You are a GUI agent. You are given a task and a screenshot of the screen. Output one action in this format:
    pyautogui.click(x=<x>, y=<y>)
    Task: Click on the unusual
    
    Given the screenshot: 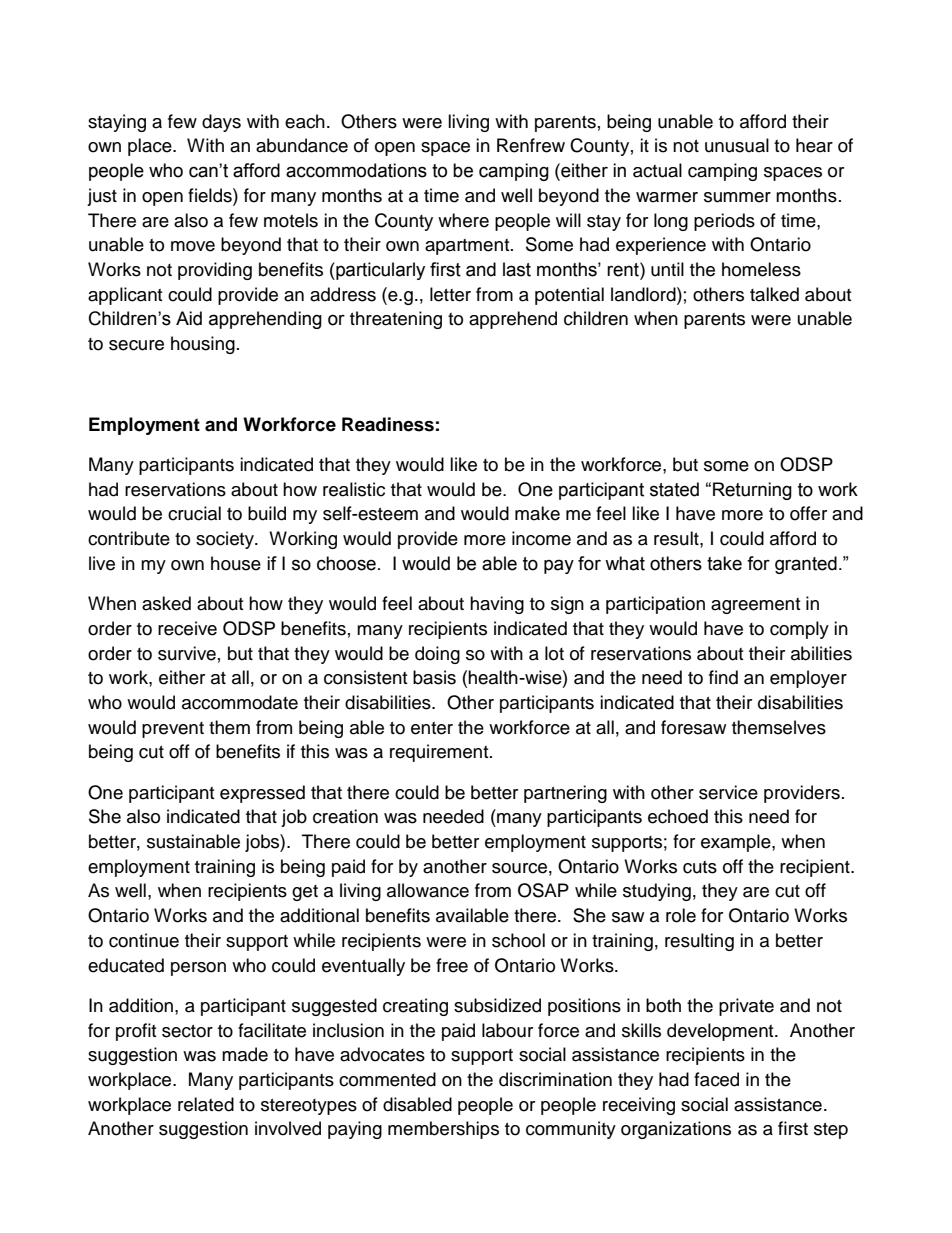 What is the action you would take?
    pyautogui.click(x=737, y=145)
